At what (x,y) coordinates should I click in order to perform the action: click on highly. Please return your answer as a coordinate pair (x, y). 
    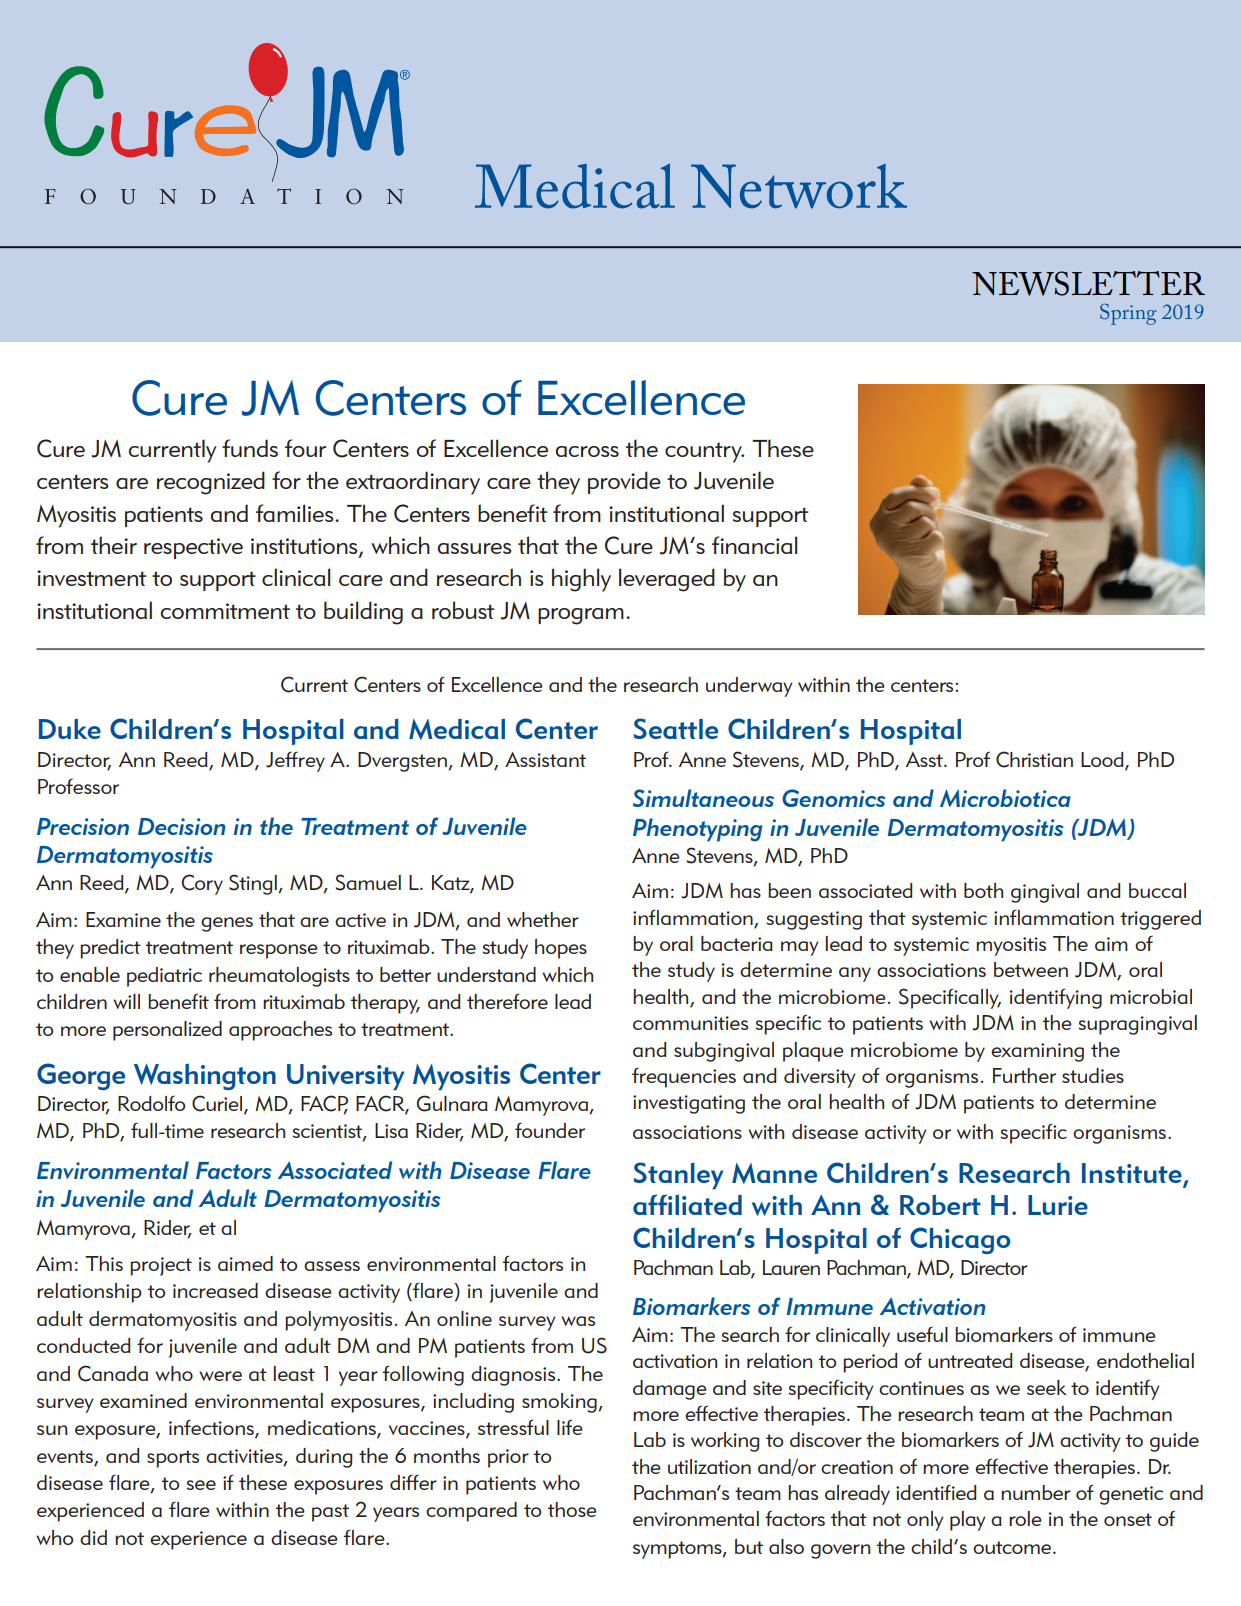
    Looking at the image, I should click on (581, 580).
